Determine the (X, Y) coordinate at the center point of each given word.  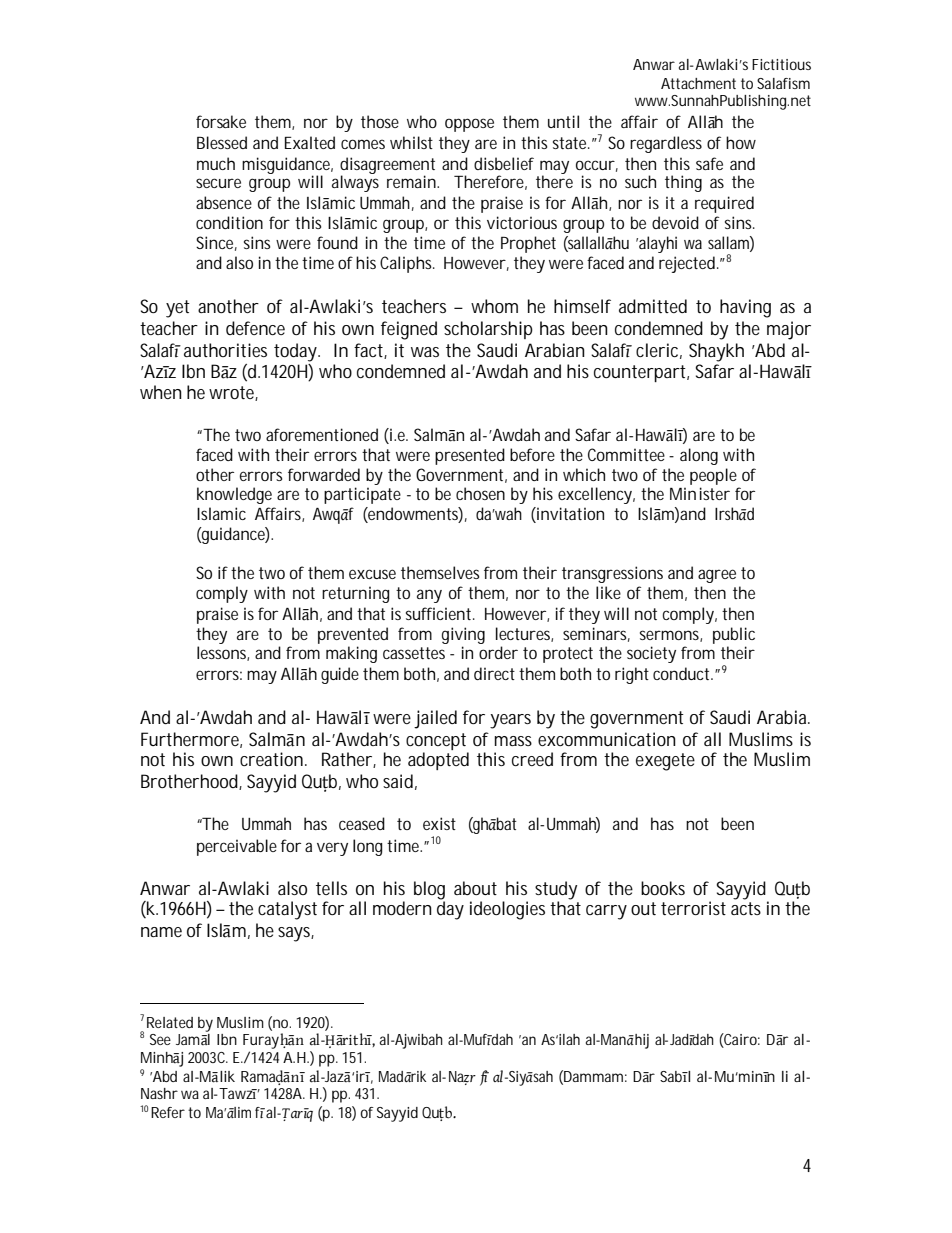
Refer (168, 1112)
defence (255, 328)
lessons (223, 653)
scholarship (488, 330)
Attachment (698, 83)
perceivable (237, 847)
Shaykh (716, 352)
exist (439, 823)
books (663, 888)
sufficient (440, 613)
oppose (469, 125)
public (734, 635)
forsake (221, 121)
